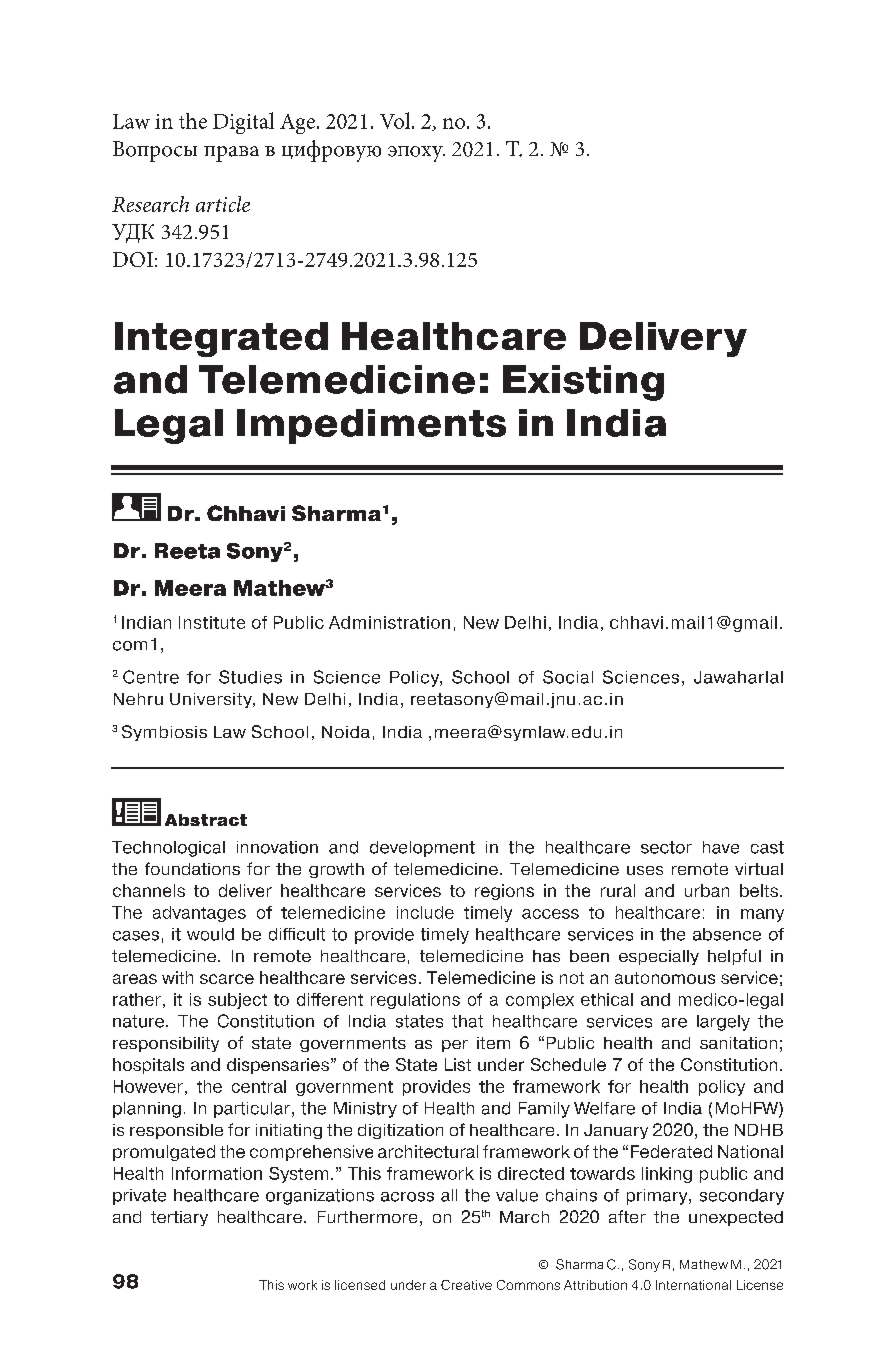 The image size is (896, 1345). What do you see at coordinates (227, 979) in the screenshot?
I see `scarce` at bounding box center [227, 979].
